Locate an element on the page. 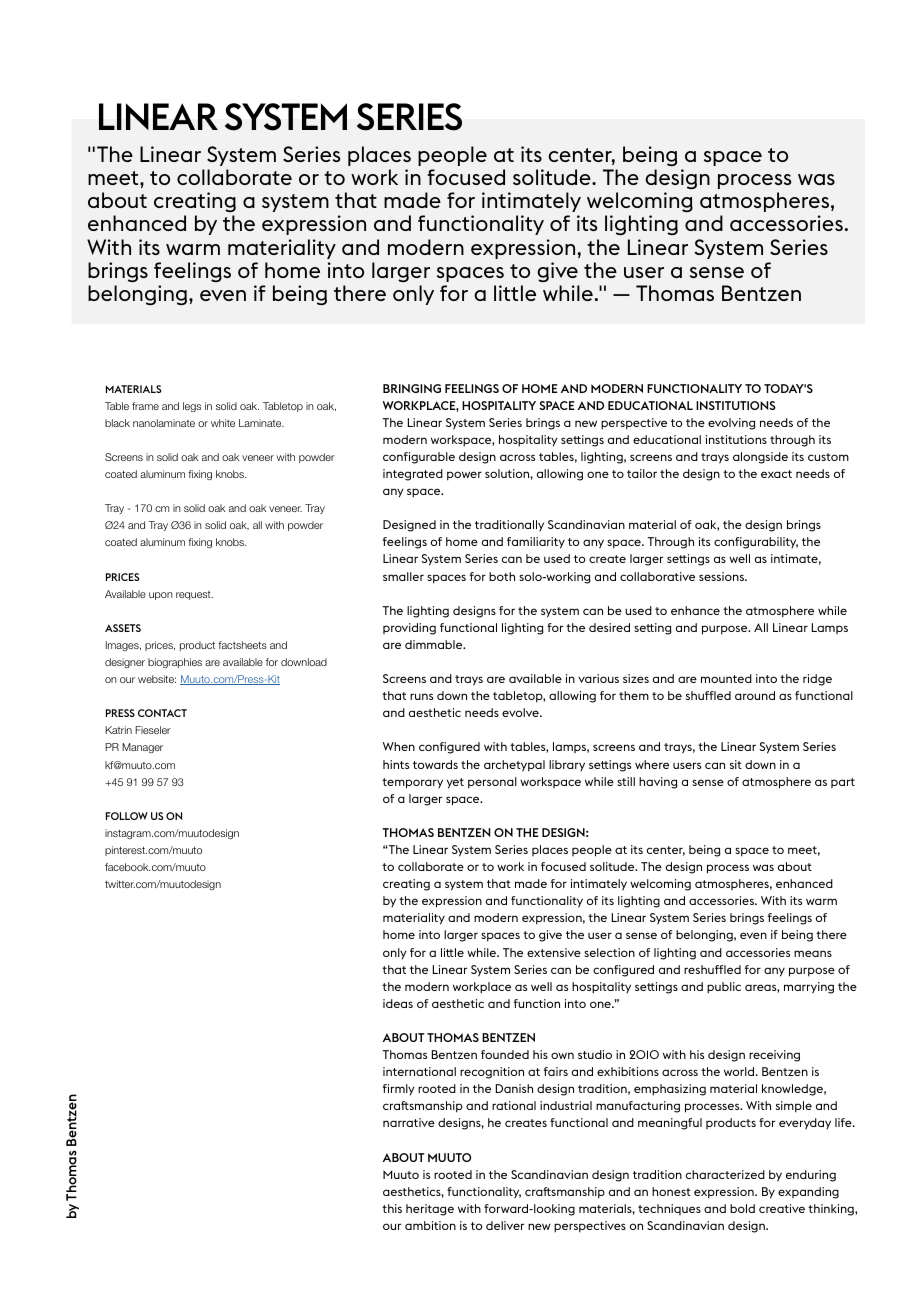  sessions is located at coordinates (723, 576).
